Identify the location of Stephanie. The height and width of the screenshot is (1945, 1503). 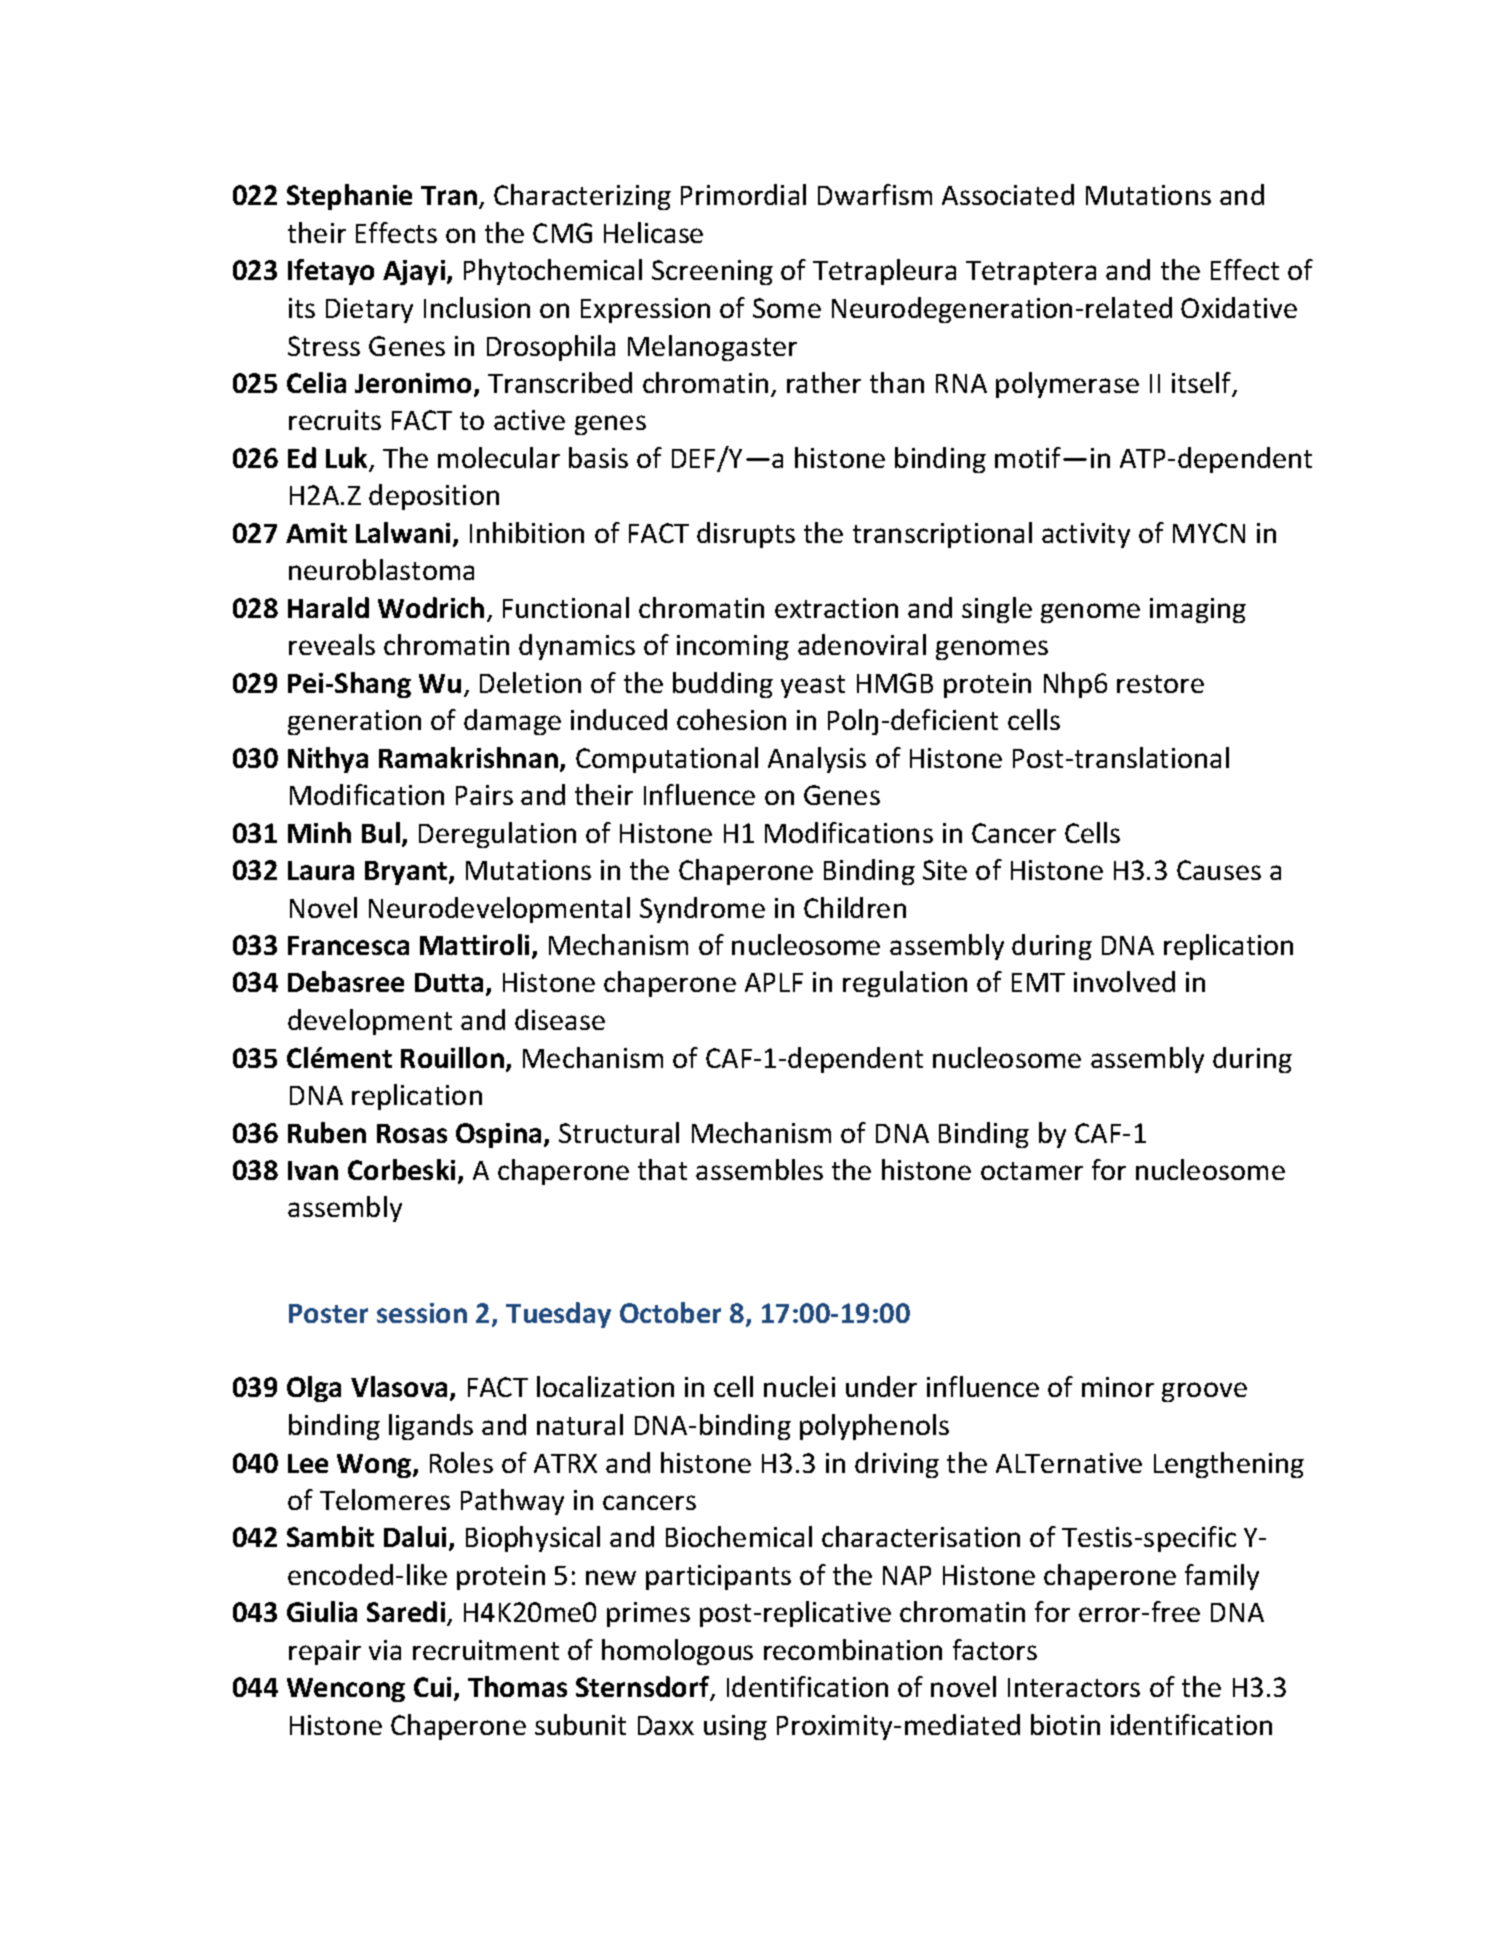
(349, 197).
